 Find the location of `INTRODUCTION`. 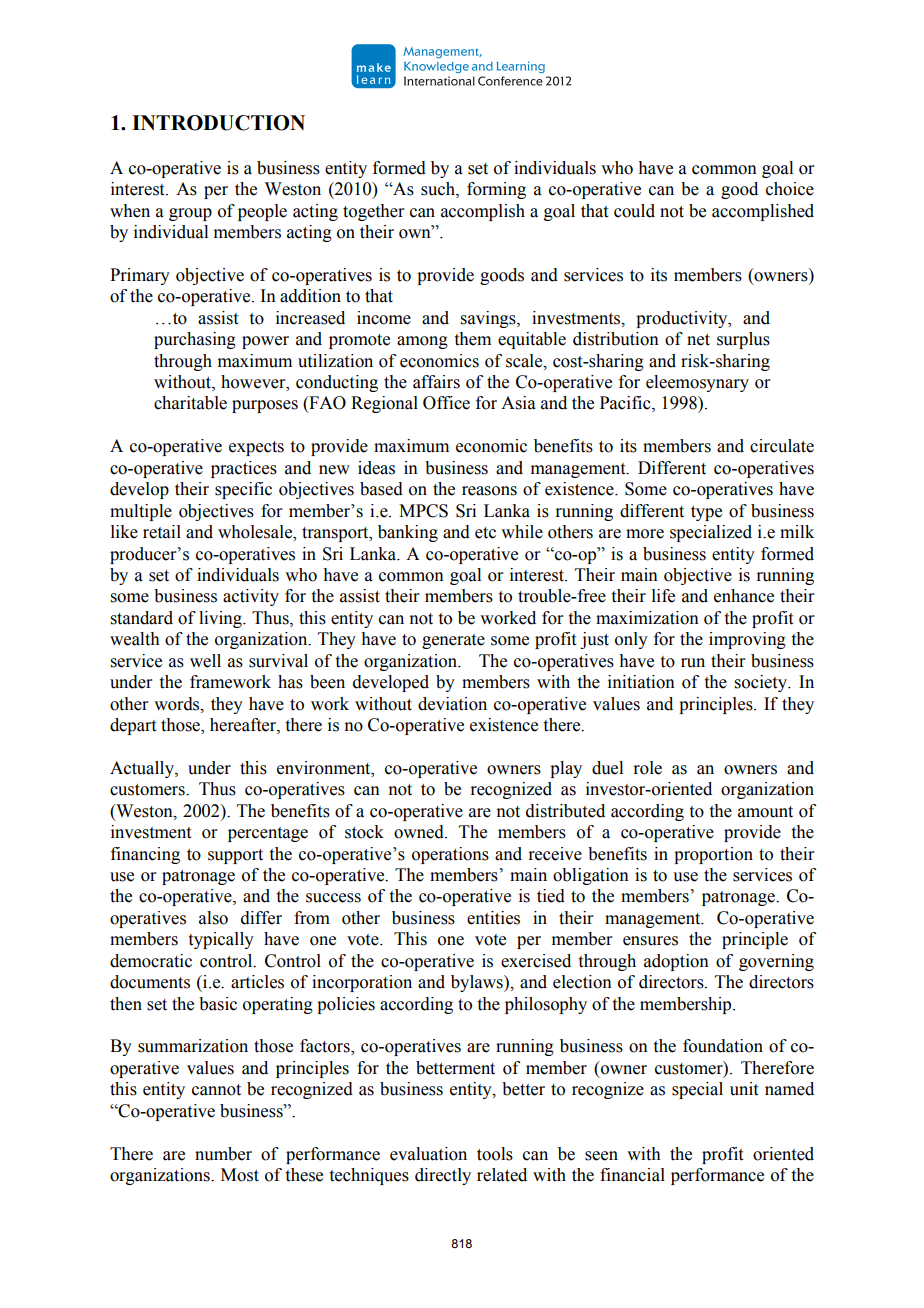

INTRODUCTION is located at coordinates (218, 123).
